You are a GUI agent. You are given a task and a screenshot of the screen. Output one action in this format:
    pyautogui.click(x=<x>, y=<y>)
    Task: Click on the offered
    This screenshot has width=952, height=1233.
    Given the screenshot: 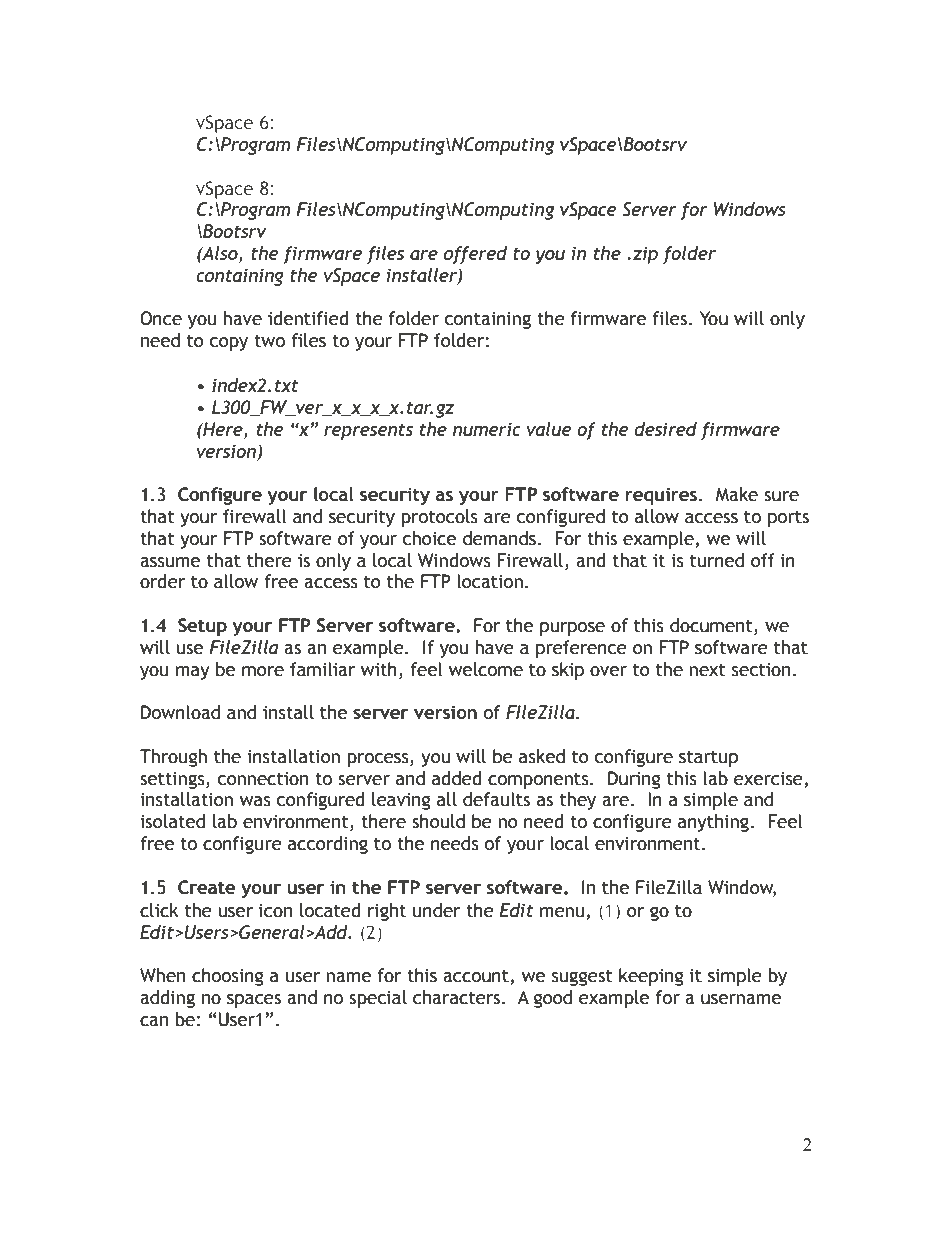 What is the action you would take?
    pyautogui.click(x=475, y=255)
